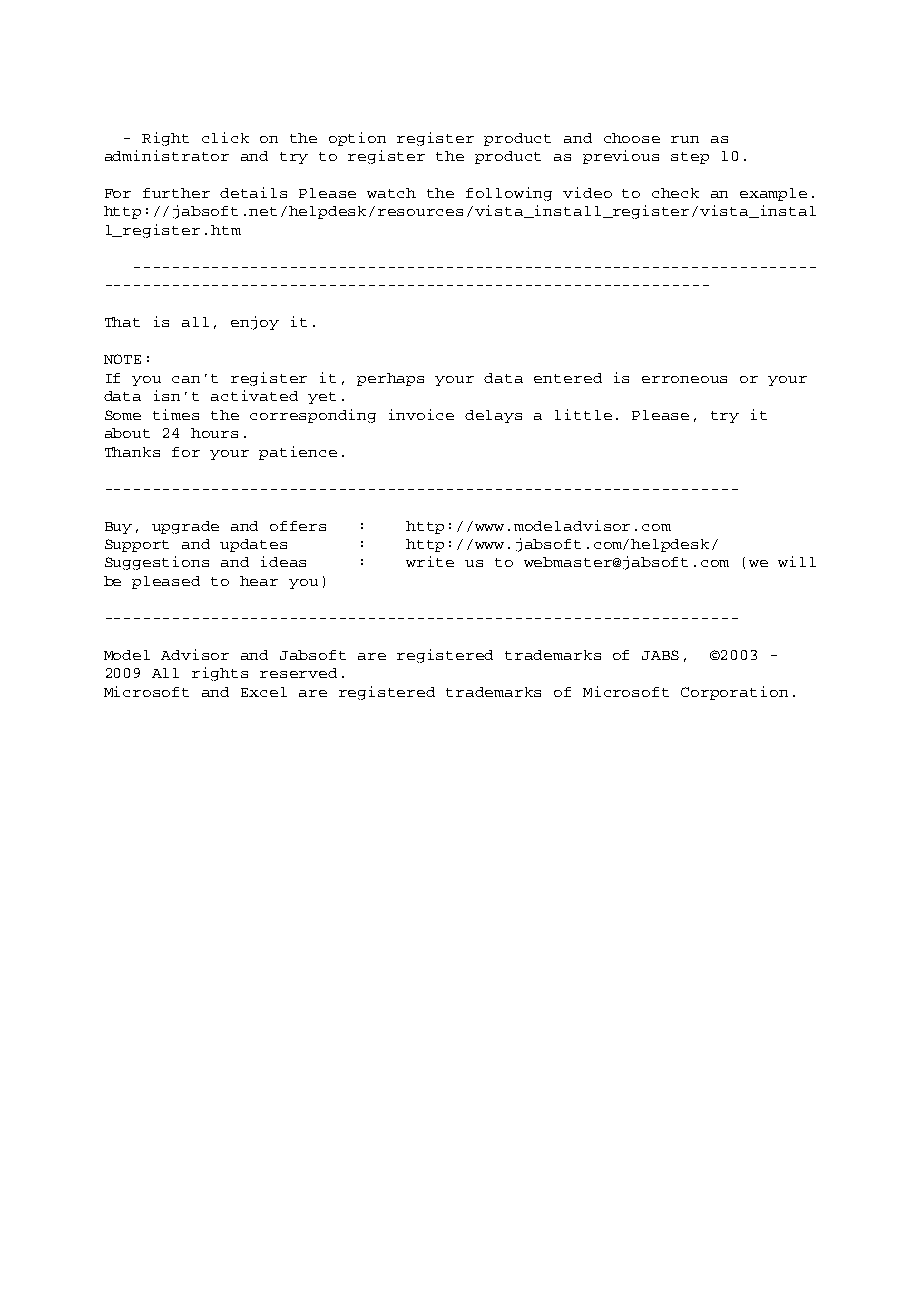 This screenshot has height=1308, width=924. Describe the element at coordinates (167, 155) in the screenshot. I see `administrator` at that location.
